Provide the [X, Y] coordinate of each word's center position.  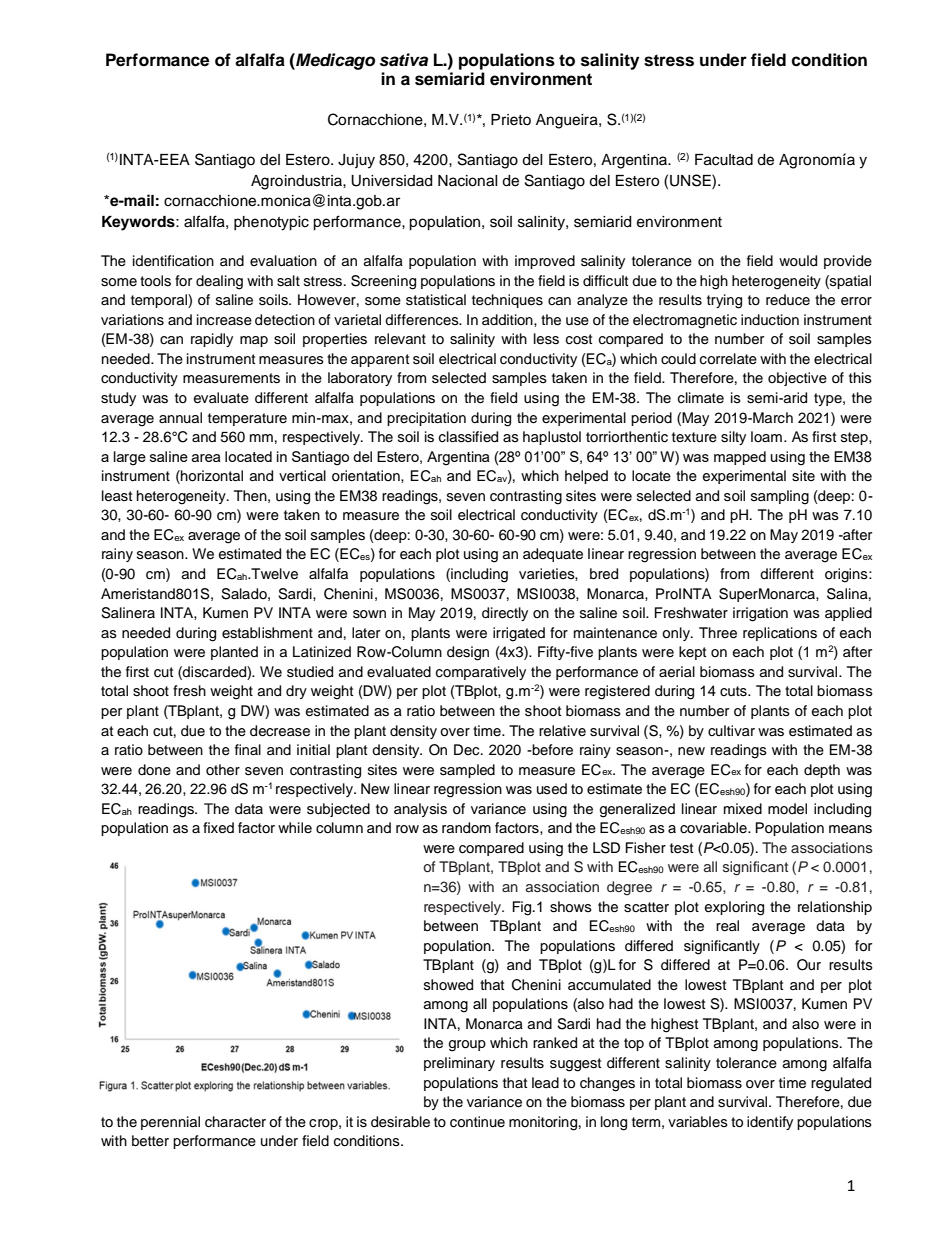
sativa [404, 60]
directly [505, 614]
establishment [267, 633]
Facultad [724, 160]
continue [477, 1122]
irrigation [760, 614]
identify [770, 1123]
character [235, 1122]
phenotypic [271, 223]
